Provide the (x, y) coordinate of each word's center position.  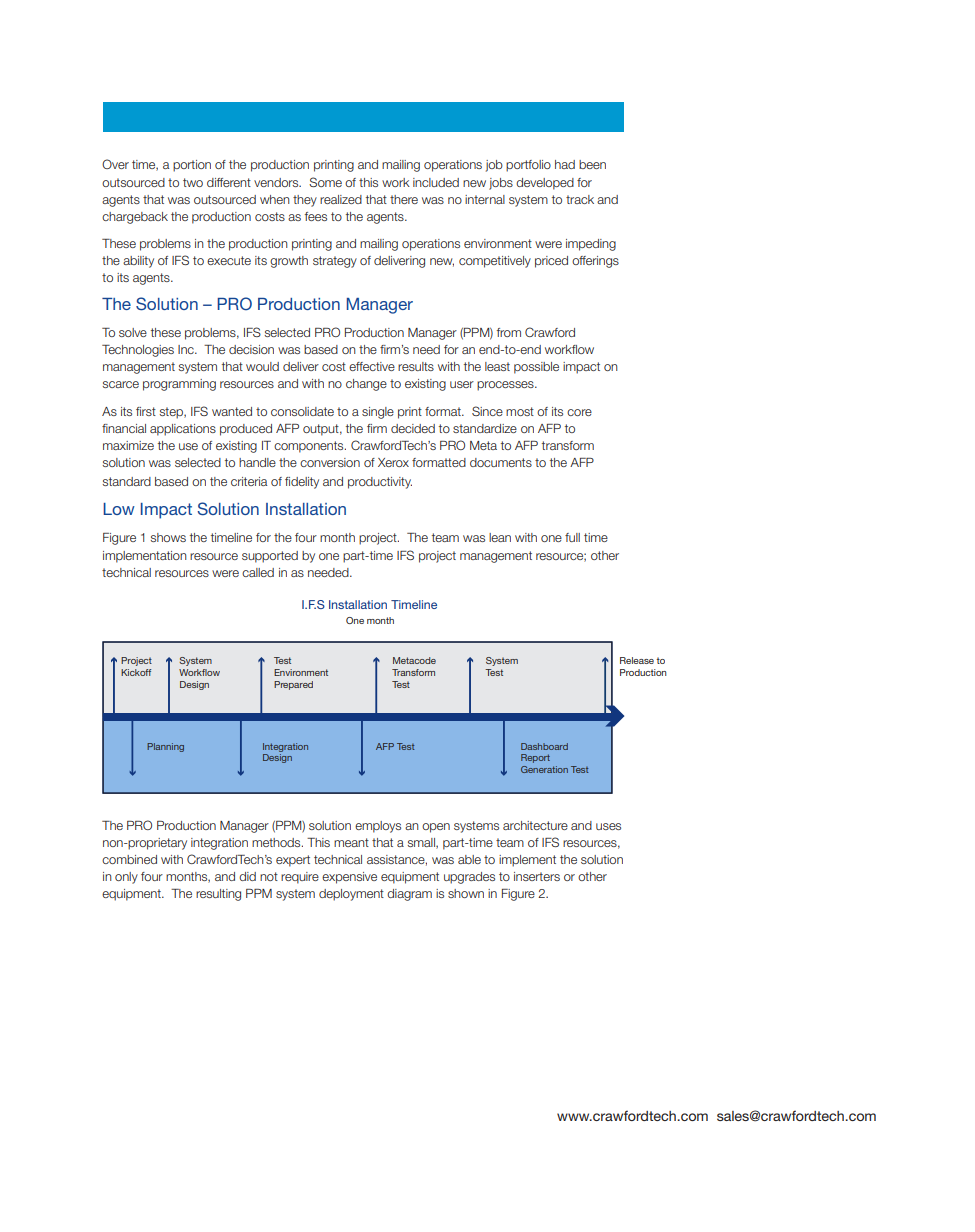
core (579, 412)
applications (183, 430)
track (580, 199)
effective (372, 366)
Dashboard (544, 746)
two (193, 182)
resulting (218, 895)
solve (133, 332)
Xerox (393, 462)
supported (270, 557)
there (404, 199)
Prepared (293, 685)
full (572, 537)
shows (168, 537)
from (509, 332)
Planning (165, 747)
